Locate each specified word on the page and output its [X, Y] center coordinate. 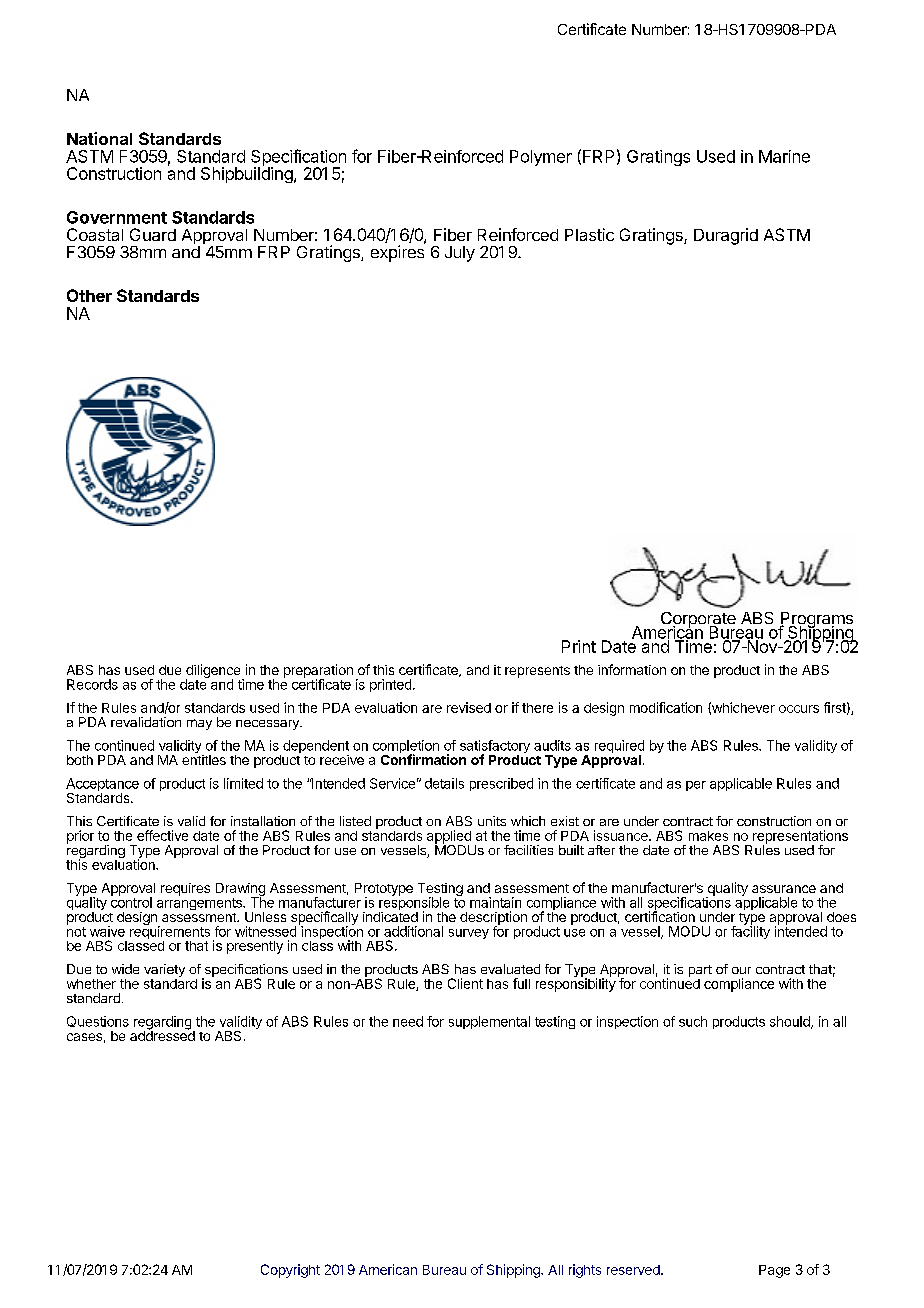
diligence [214, 672]
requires [185, 889]
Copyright [290, 1271]
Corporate [698, 621]
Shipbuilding [247, 174]
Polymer [541, 158]
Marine [784, 156]
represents [537, 672]
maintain [495, 902]
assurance [784, 889]
